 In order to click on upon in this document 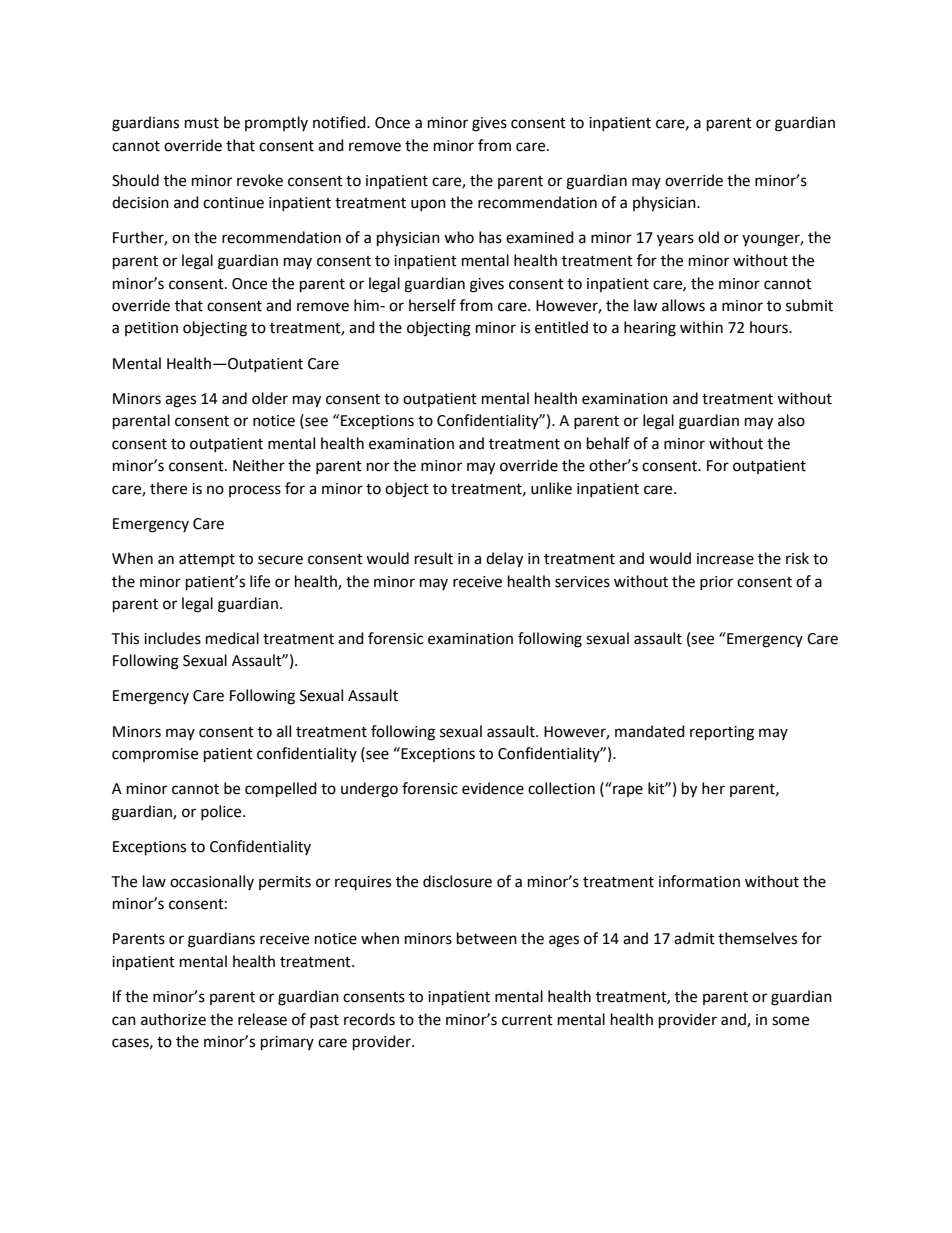, I will do `click(428, 205)`.
